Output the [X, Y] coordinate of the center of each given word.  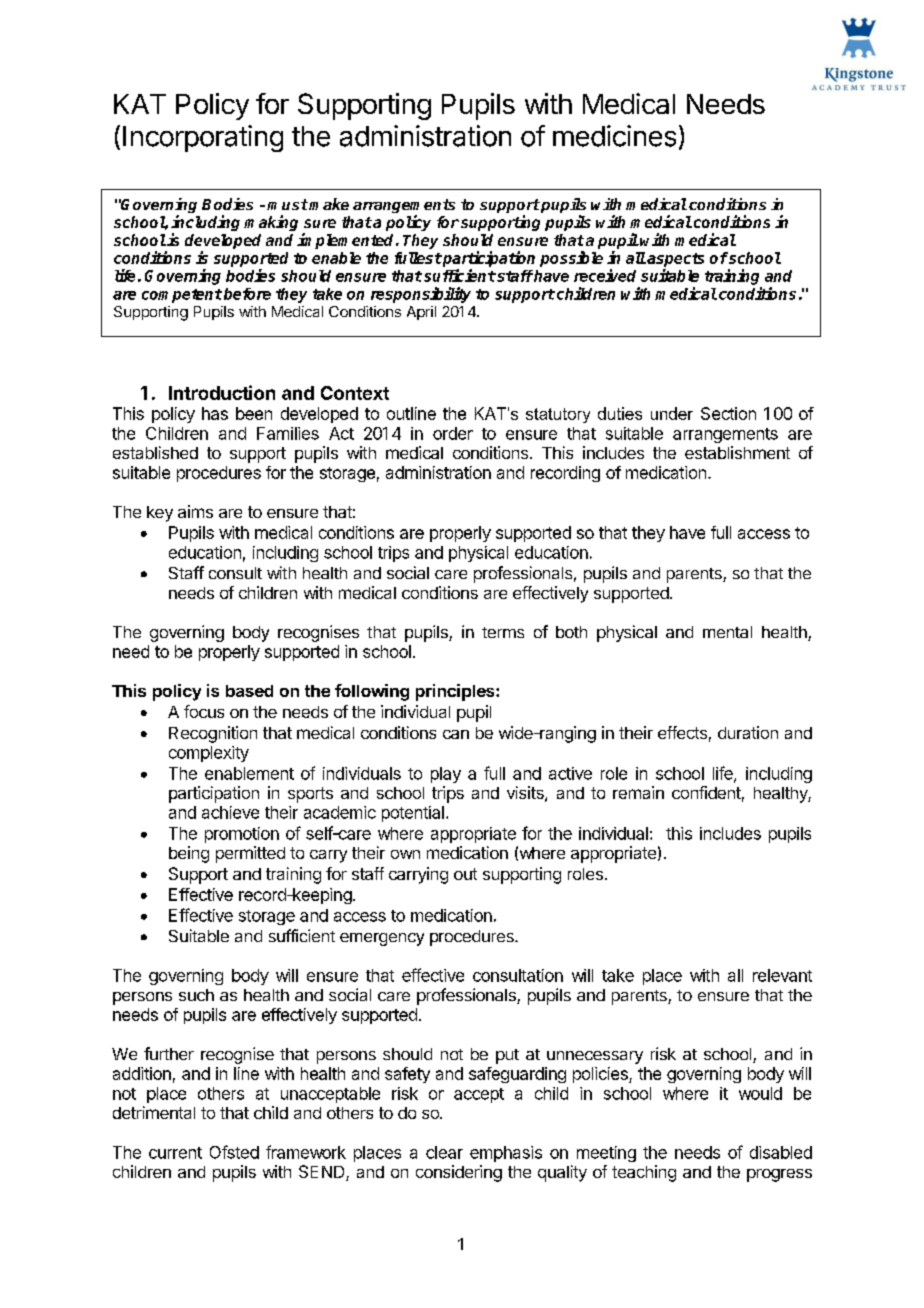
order [453, 433]
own [405, 854]
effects [682, 732]
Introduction [222, 392]
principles [456, 692]
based [249, 691]
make [329, 204]
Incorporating [203, 138]
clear [444, 1152]
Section [728, 413]
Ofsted [234, 1152]
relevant [782, 975]
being [189, 854]
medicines [614, 136]
